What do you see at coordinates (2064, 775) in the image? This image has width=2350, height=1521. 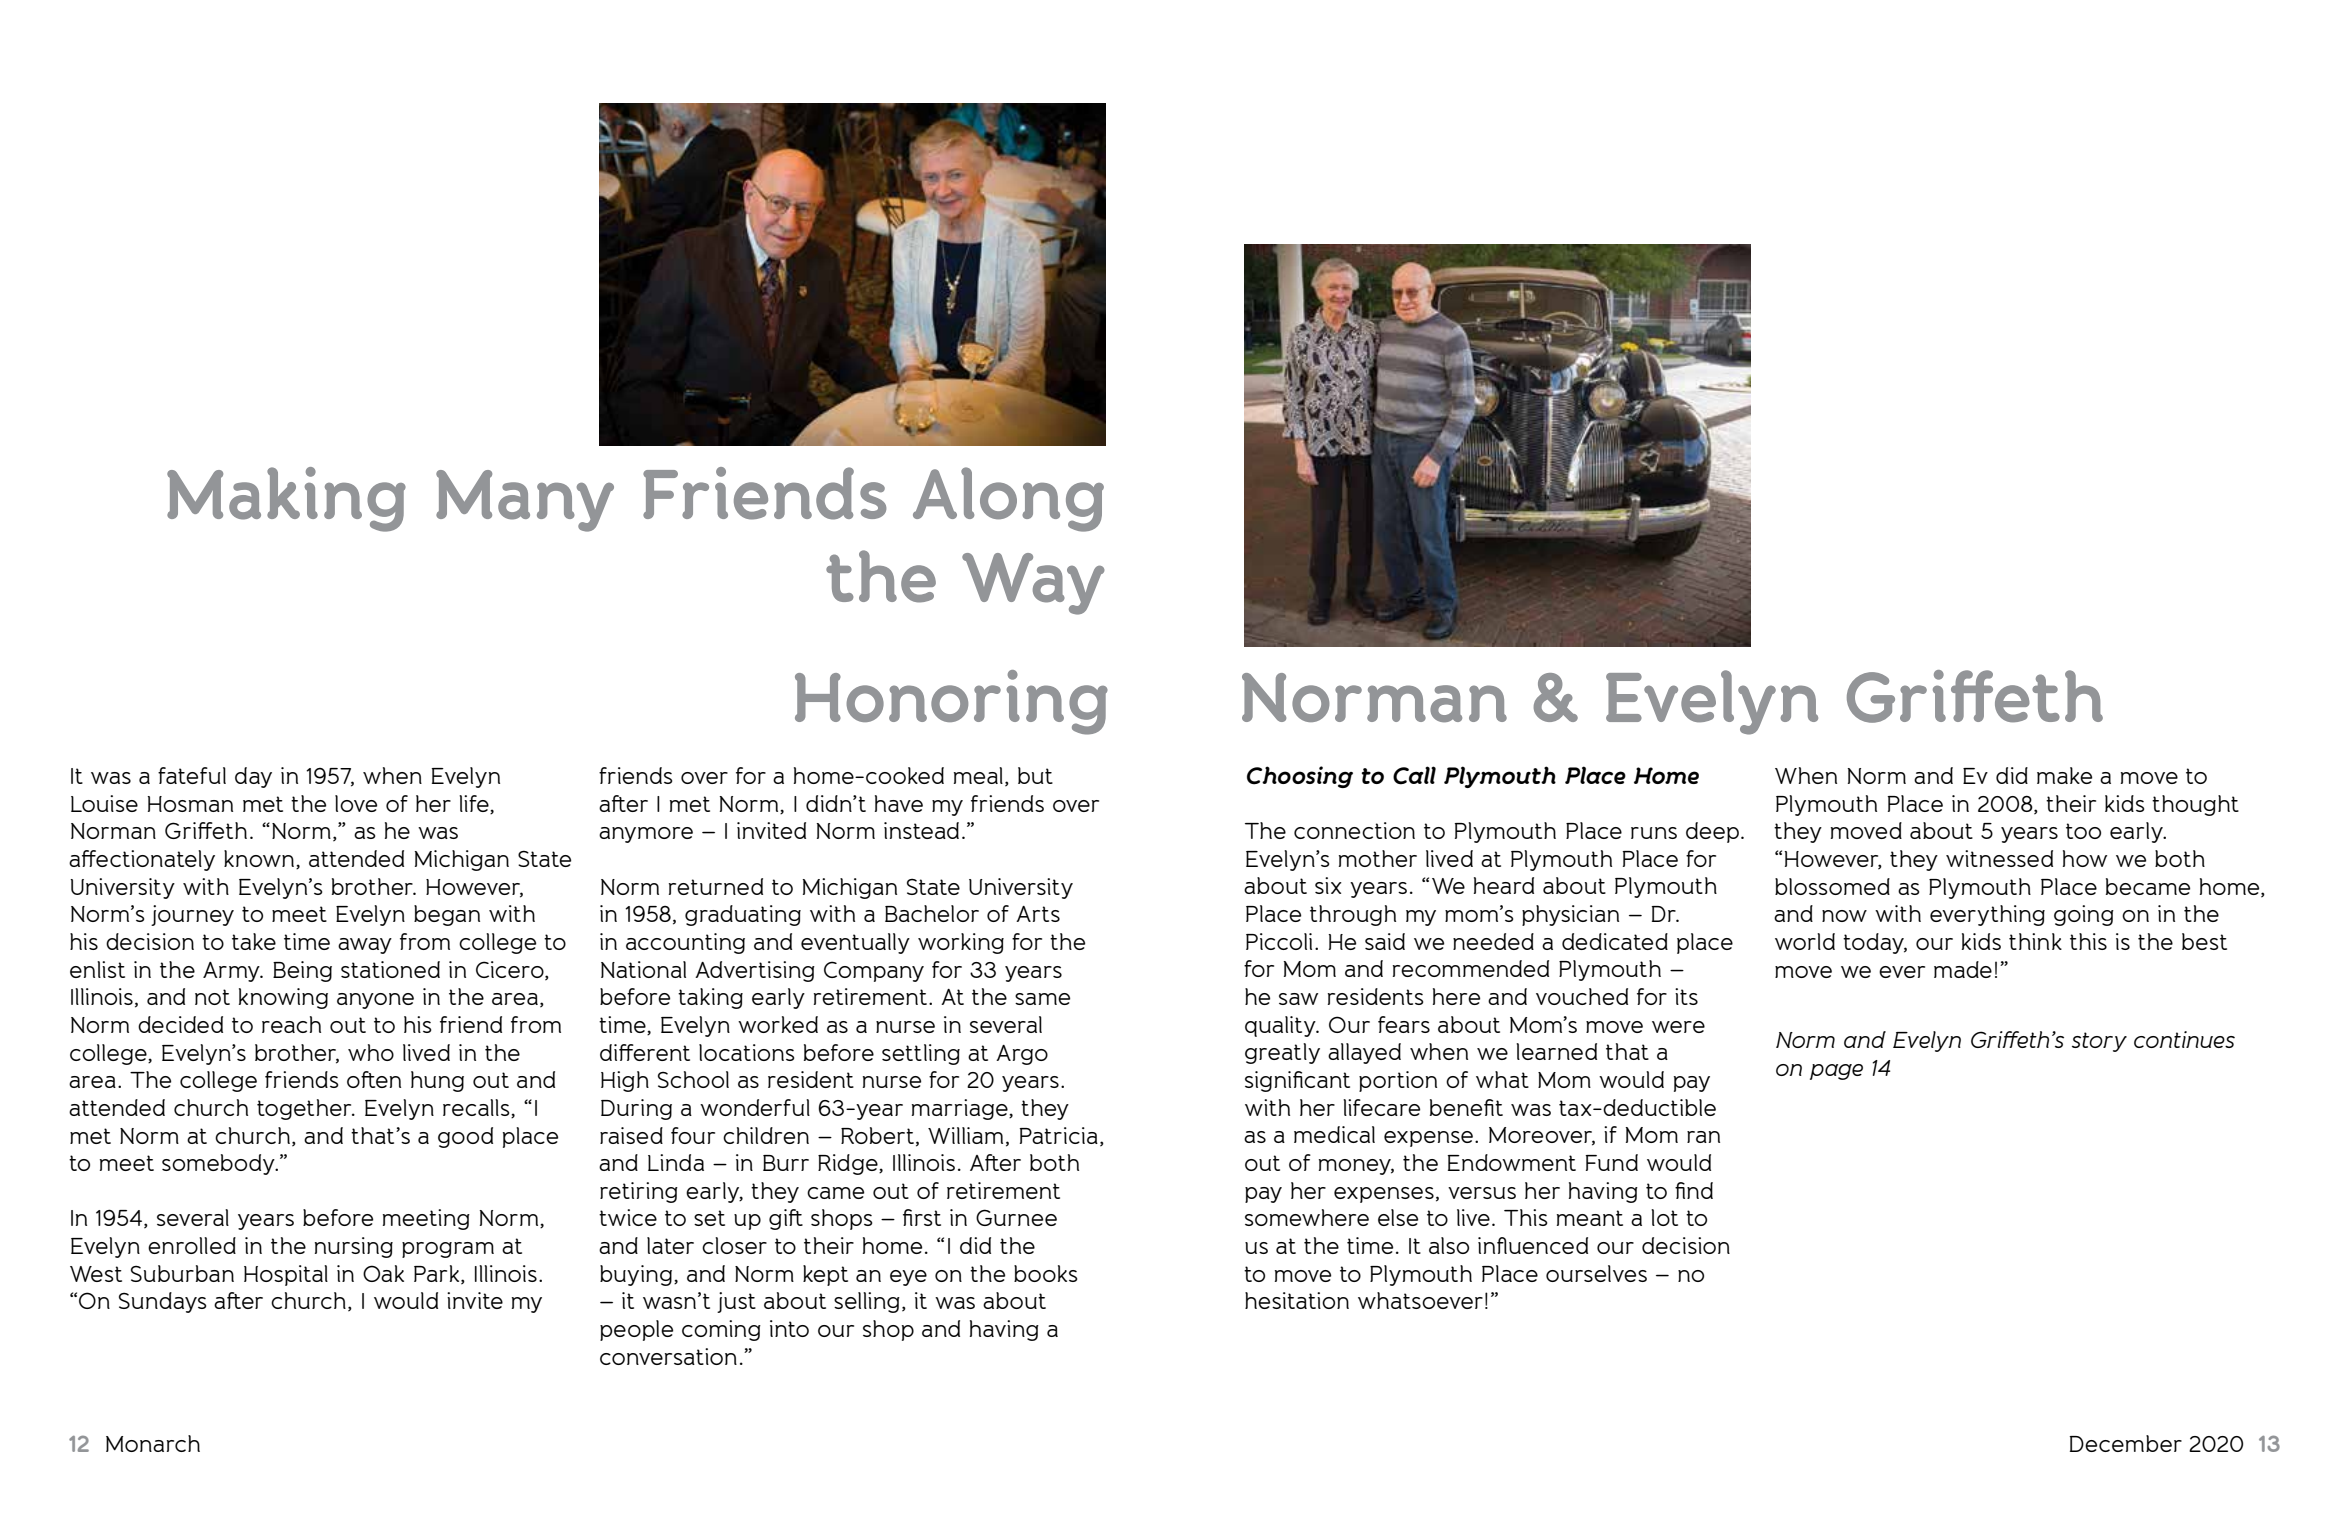 I see `make` at bounding box center [2064, 775].
